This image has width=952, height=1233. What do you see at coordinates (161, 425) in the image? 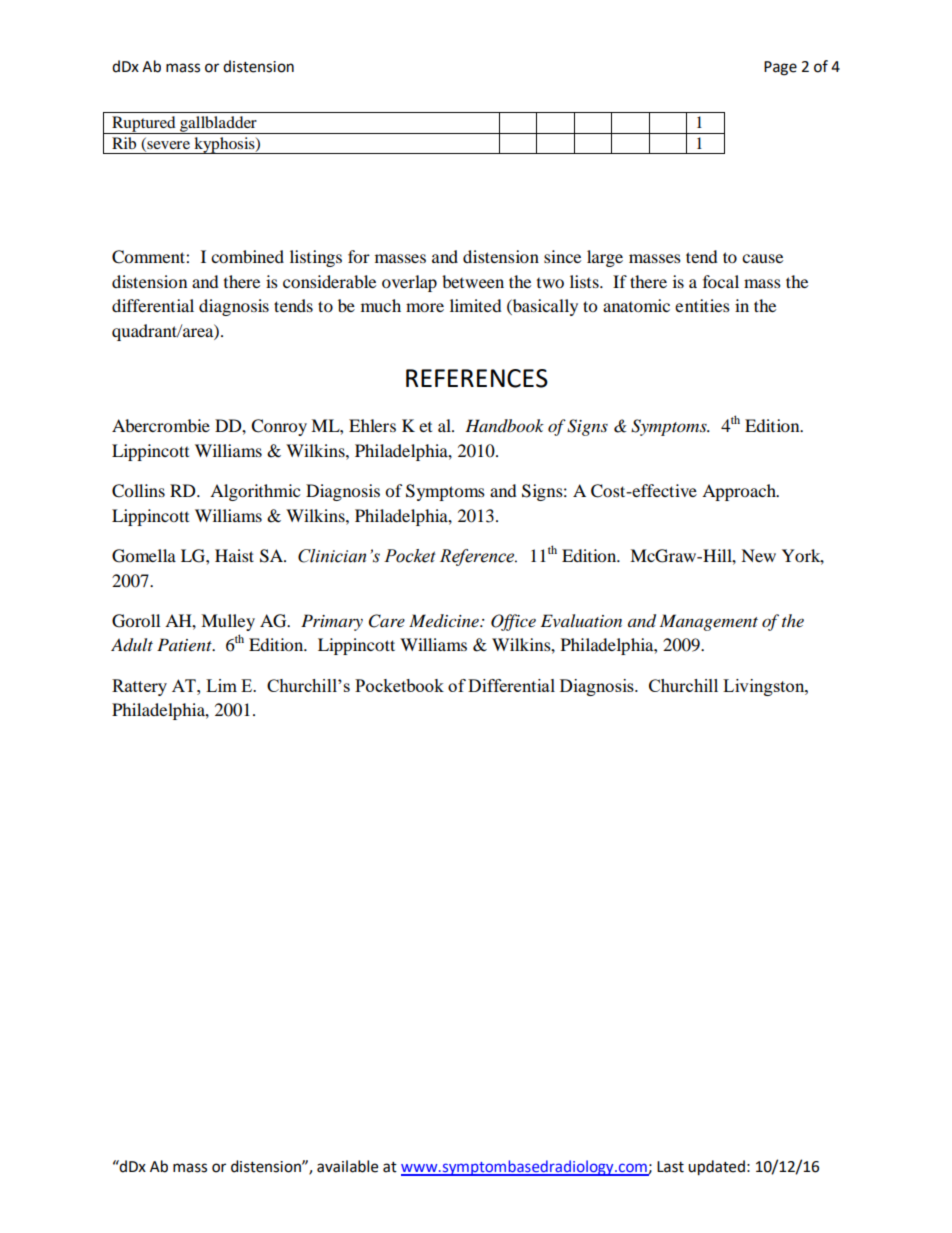
I see `Abercrombie` at bounding box center [161, 425].
